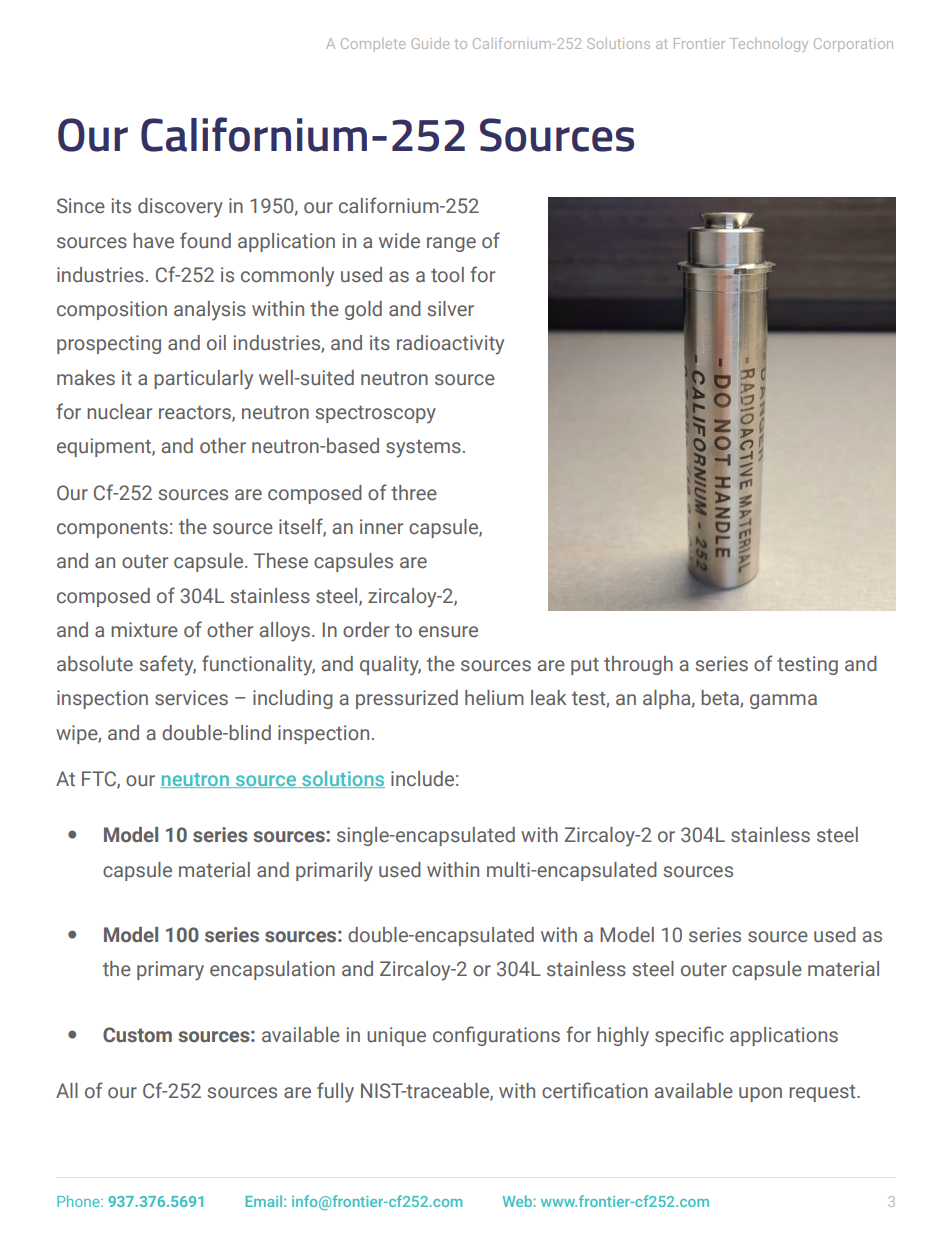  Describe the element at coordinates (79, 1201) in the image. I see `Phone` at that location.
